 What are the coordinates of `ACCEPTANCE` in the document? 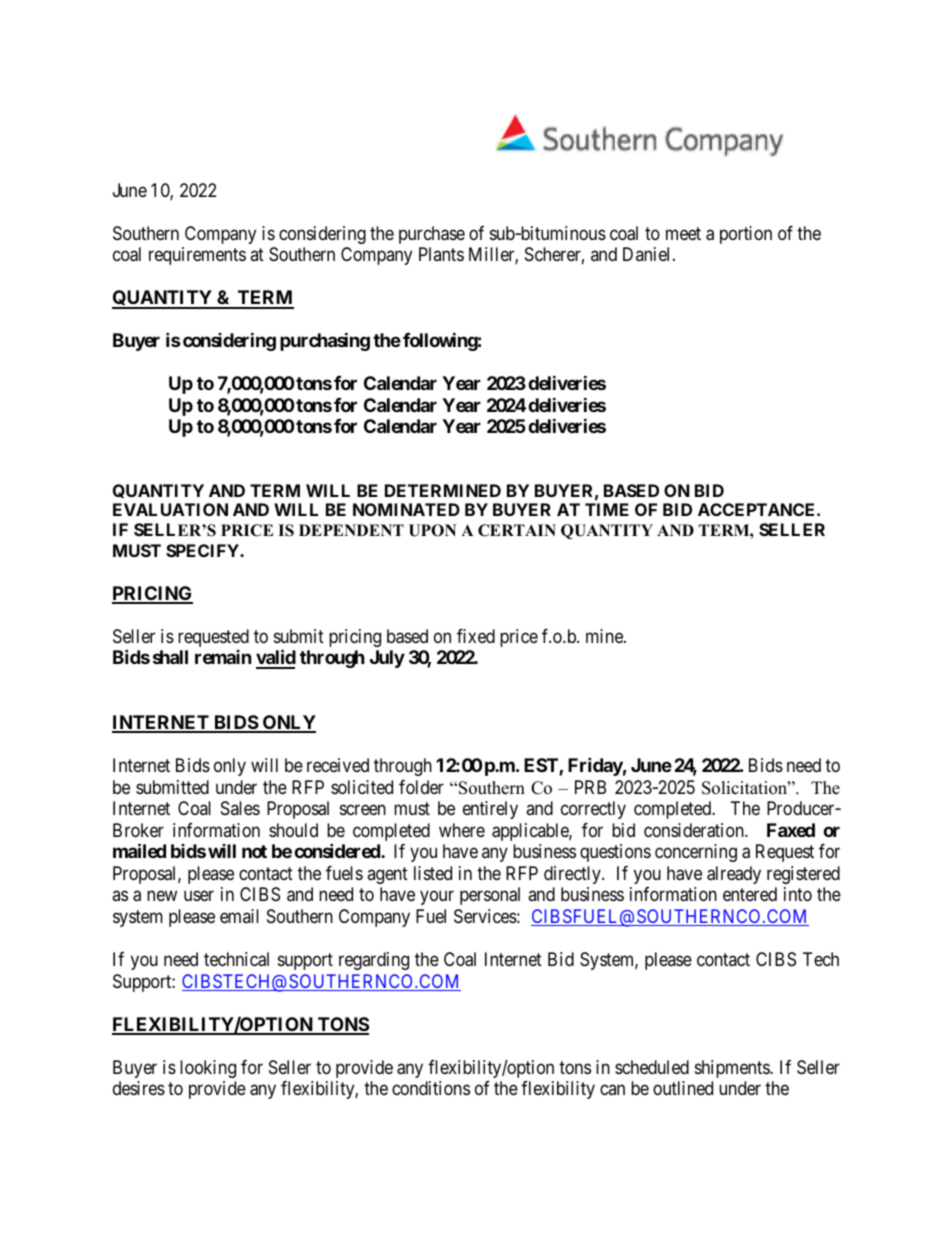 It's located at (758, 509).
